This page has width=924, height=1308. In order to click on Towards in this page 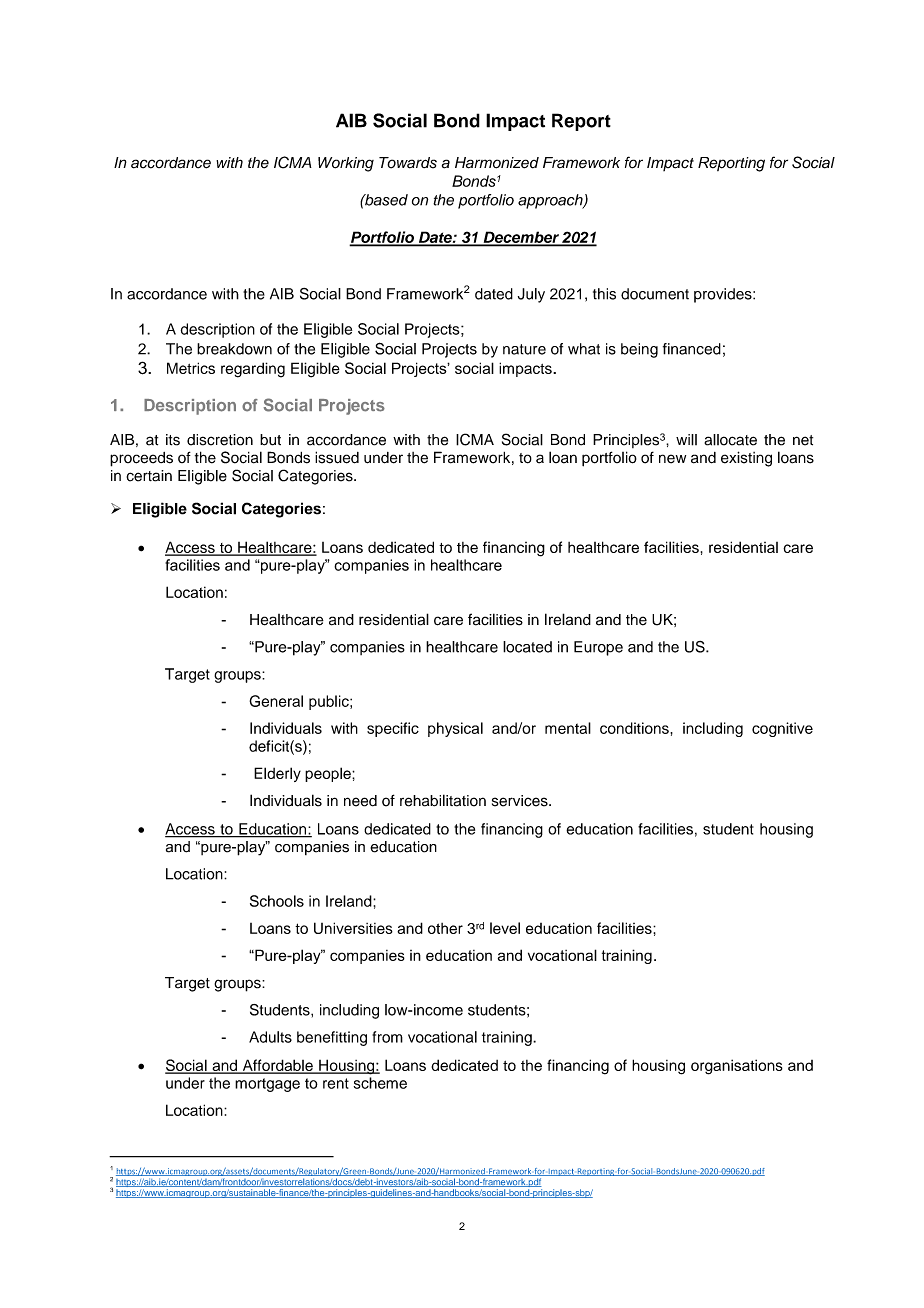, I will do `click(408, 163)`.
